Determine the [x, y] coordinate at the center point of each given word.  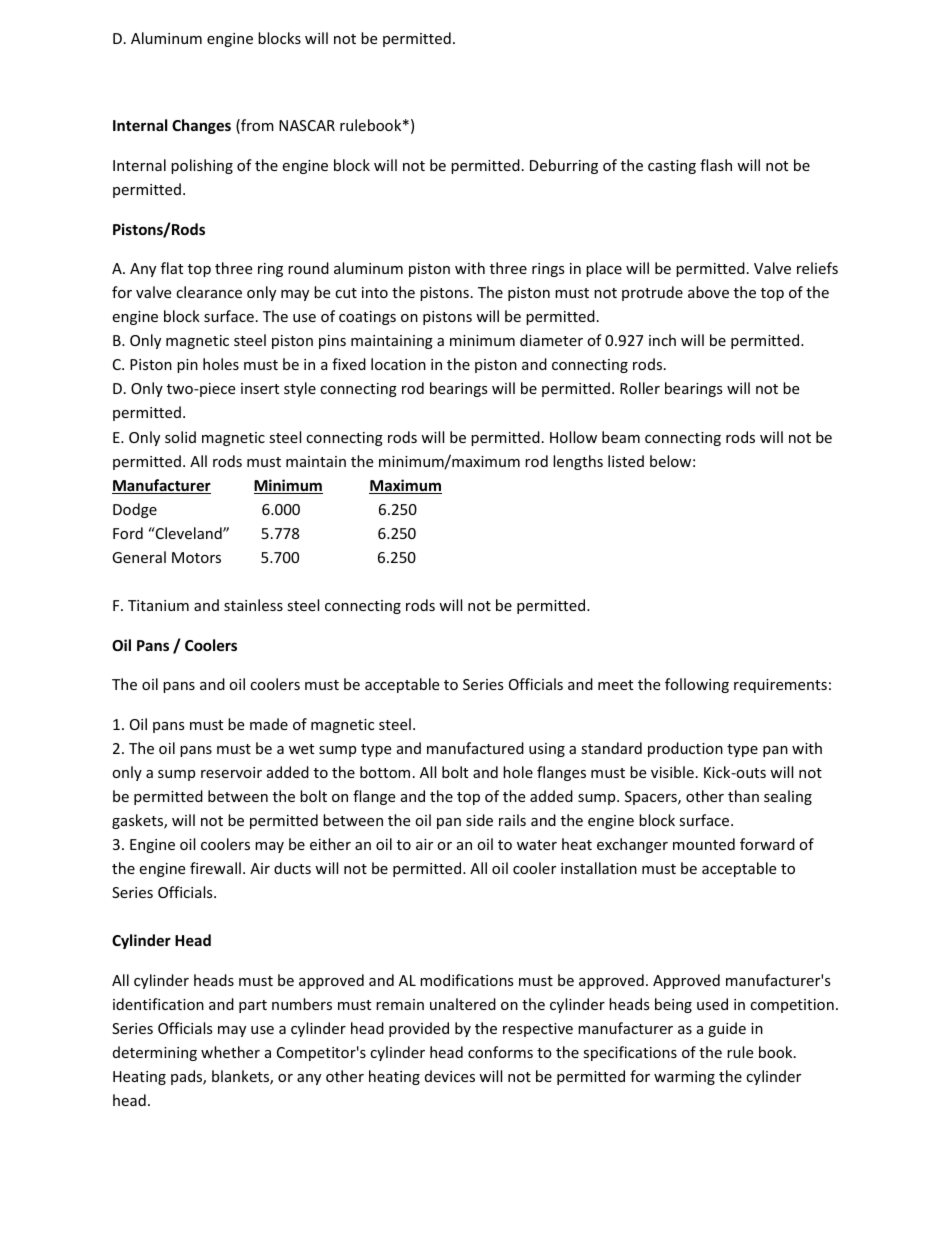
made [269, 724]
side [479, 820]
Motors [196, 557]
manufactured [475, 748]
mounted [704, 844]
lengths [578, 462]
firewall [215, 868]
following [697, 685]
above [708, 292]
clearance [209, 292]
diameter [551, 340]
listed [626, 461]
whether [230, 1052]
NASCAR [307, 125]
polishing [202, 166]
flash [716, 165]
